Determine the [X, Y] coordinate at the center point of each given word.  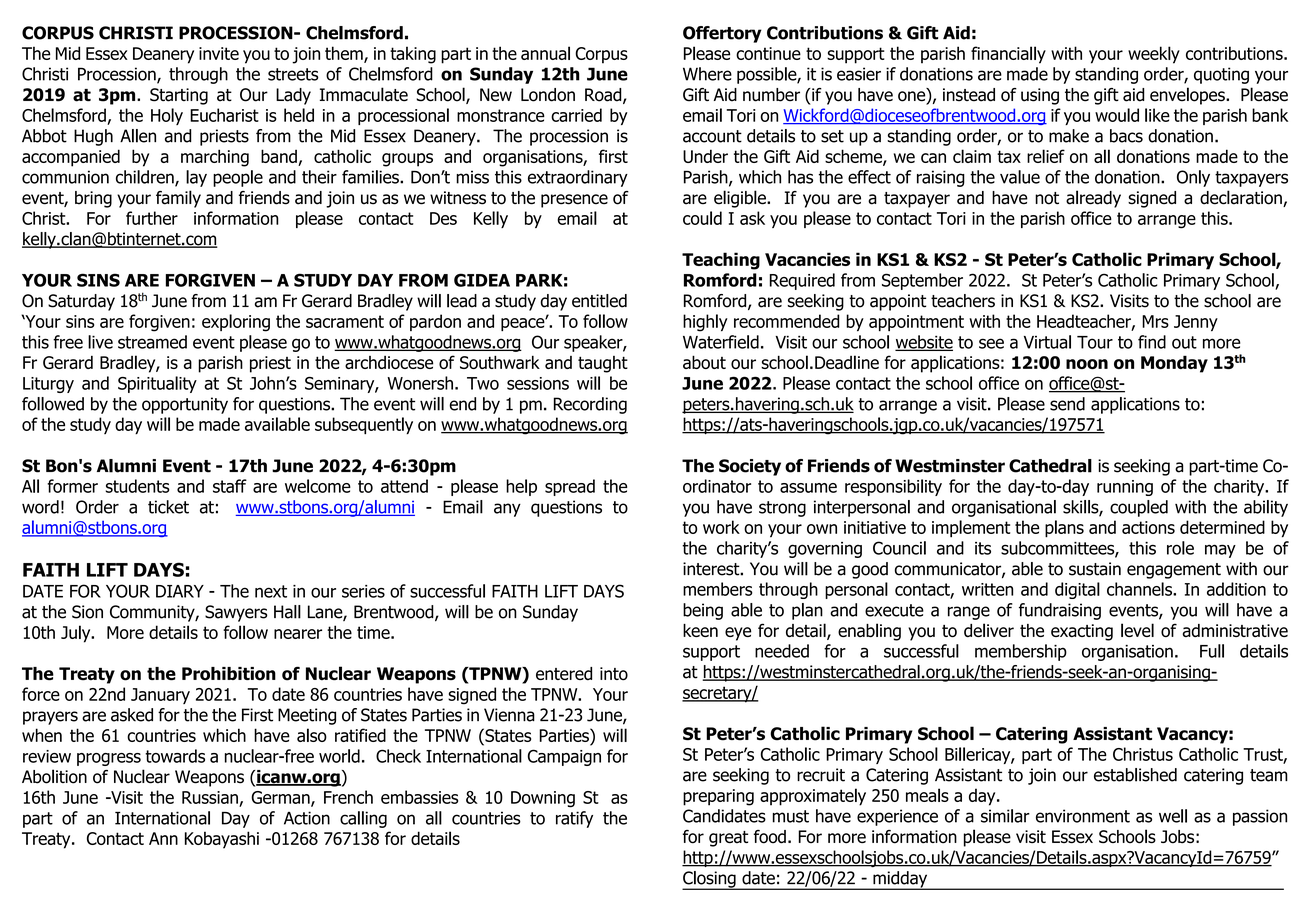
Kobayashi [222, 840]
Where [707, 74]
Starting [179, 96]
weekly [1154, 55]
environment [1083, 816]
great [728, 839]
